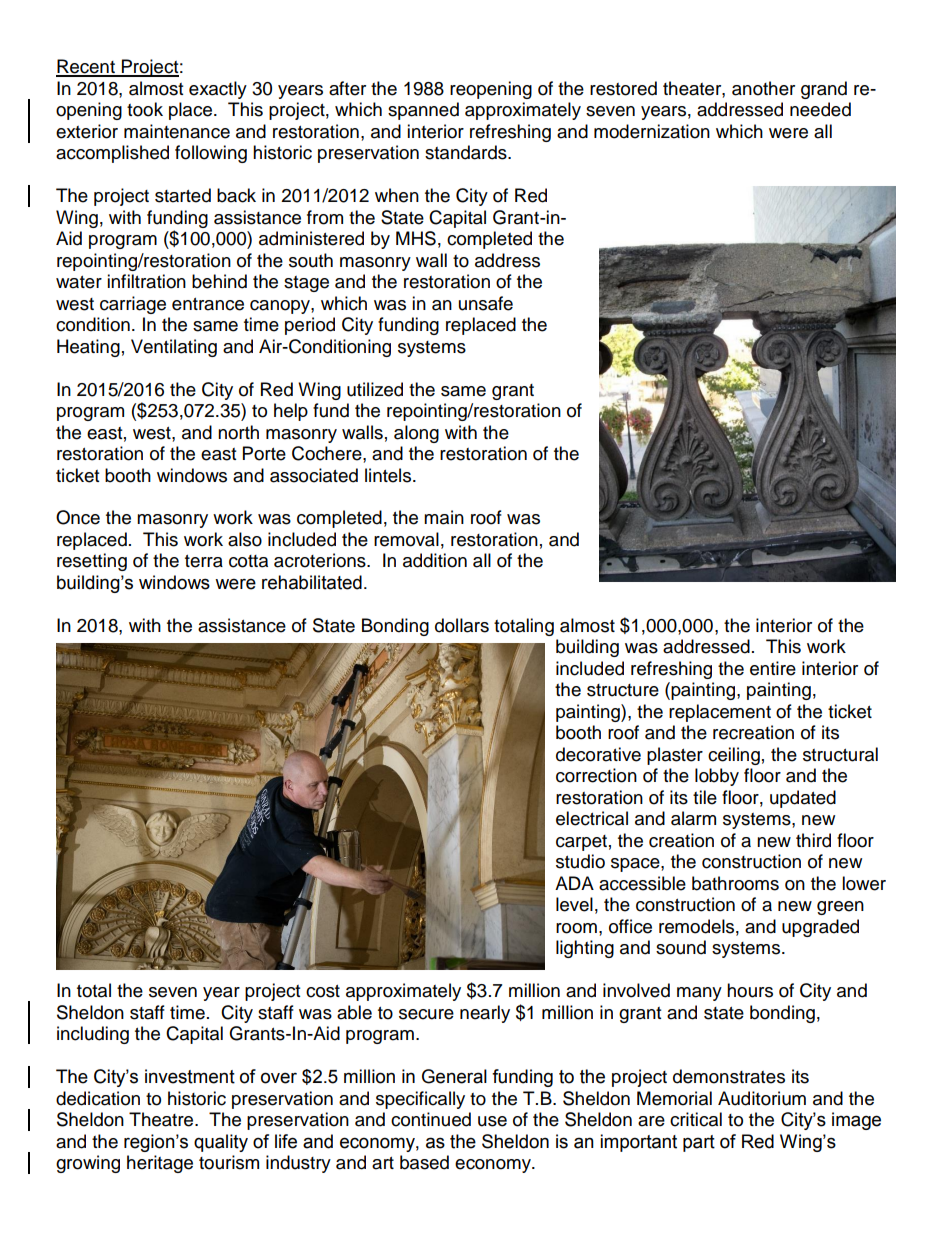 The image size is (952, 1233). Describe the element at coordinates (174, 348) in the image. I see `Ventilating` at that location.
